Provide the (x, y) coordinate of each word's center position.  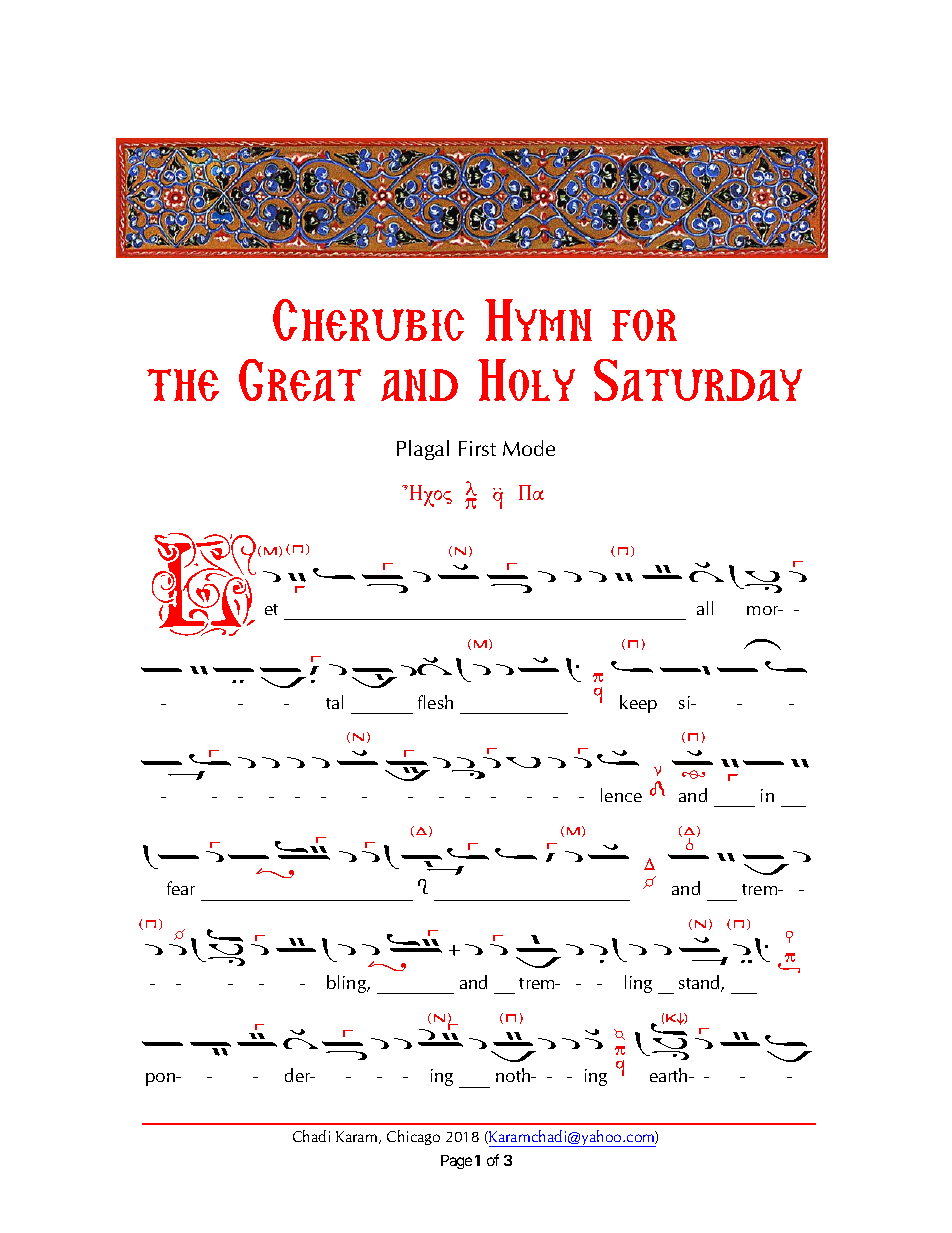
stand (700, 983)
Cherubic (368, 320)
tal (334, 702)
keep (638, 704)
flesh (435, 702)
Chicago (413, 1137)
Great (300, 380)
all (705, 608)
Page (456, 1162)
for (644, 325)
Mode (529, 448)
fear (181, 888)
